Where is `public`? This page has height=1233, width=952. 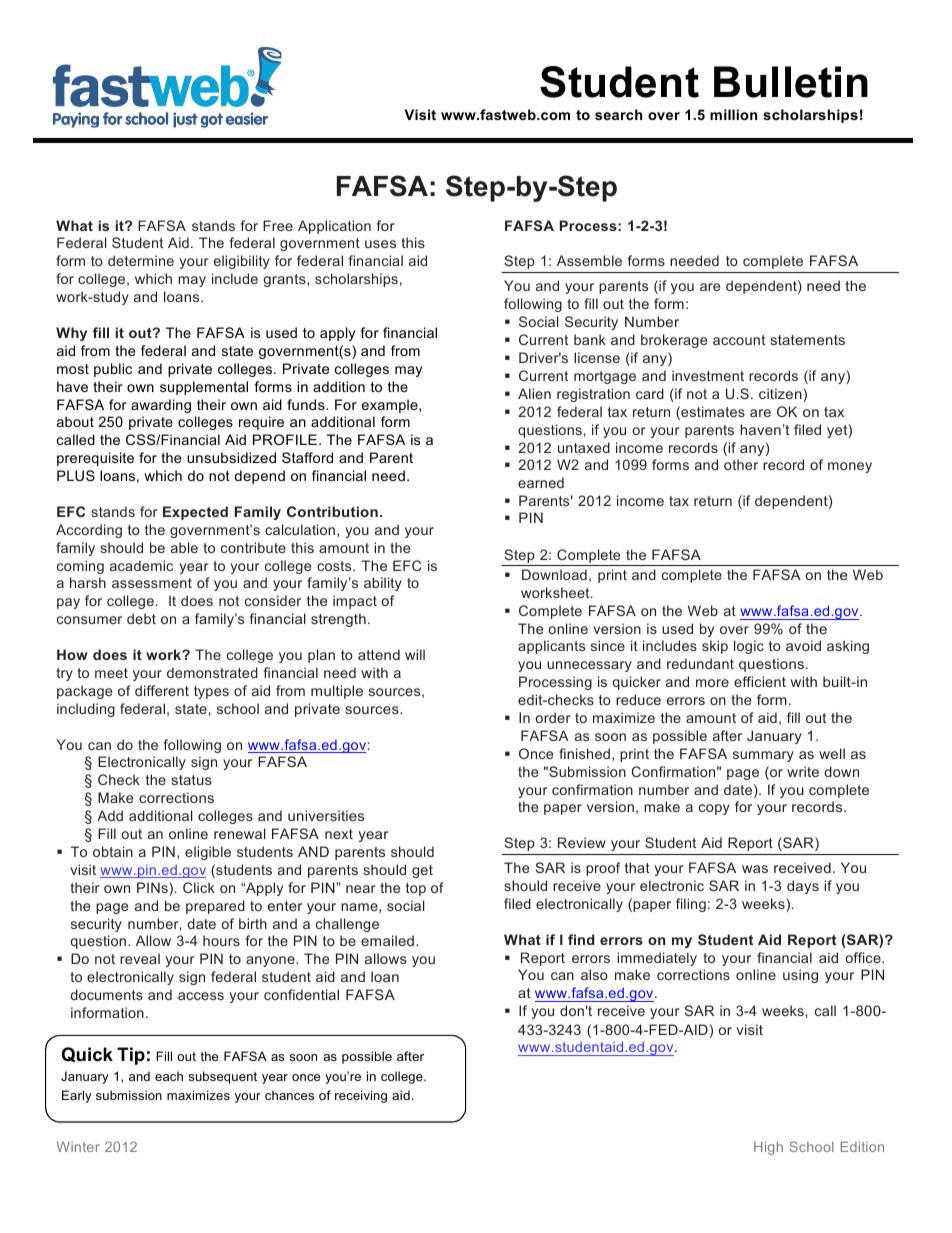 public is located at coordinates (113, 370).
